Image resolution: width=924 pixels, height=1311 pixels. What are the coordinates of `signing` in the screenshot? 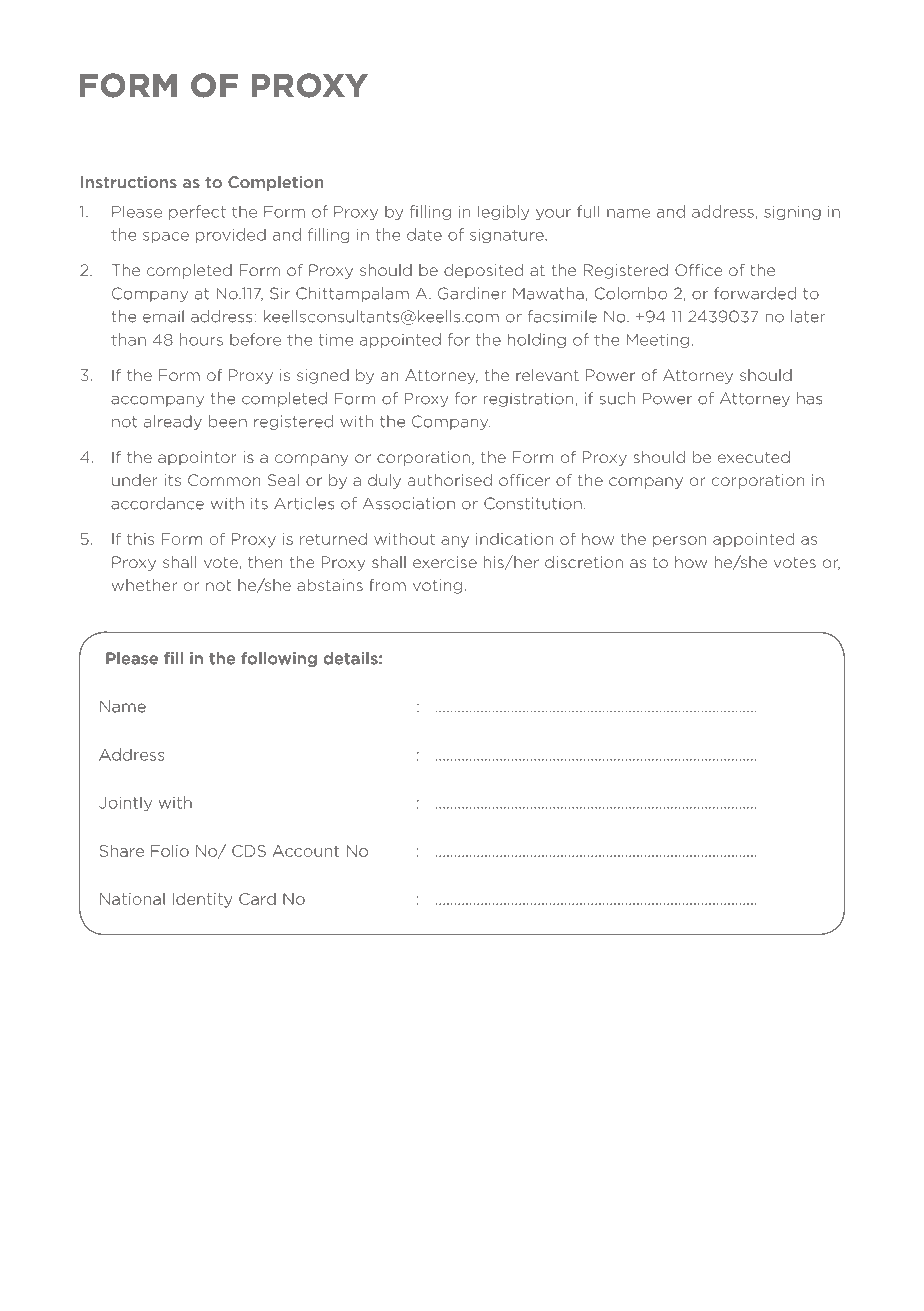 It's located at (792, 213).
